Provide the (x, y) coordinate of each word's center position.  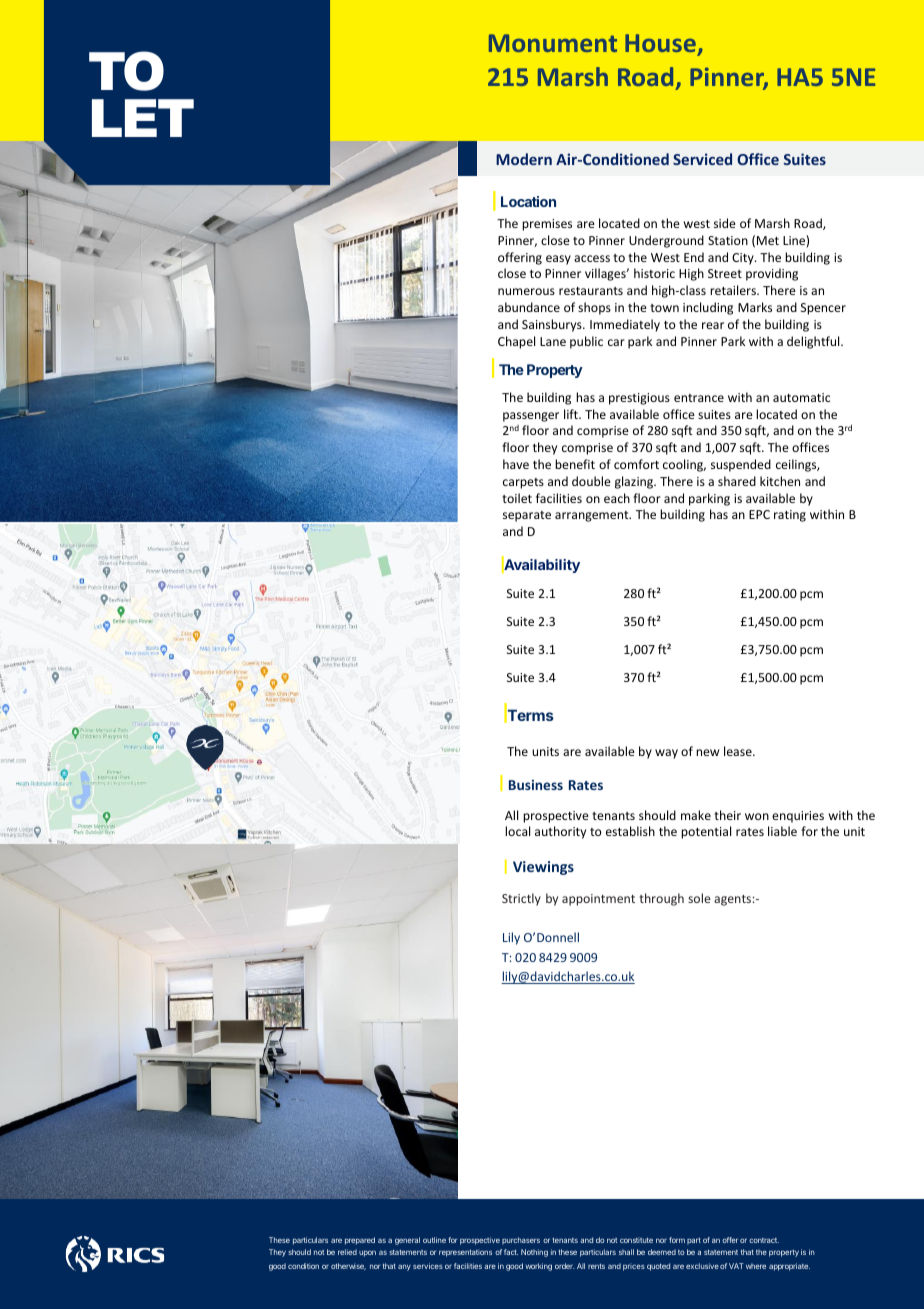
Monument (553, 43)
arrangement (593, 516)
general (407, 1241)
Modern (524, 159)
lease (739, 751)
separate (527, 516)
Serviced (702, 159)
